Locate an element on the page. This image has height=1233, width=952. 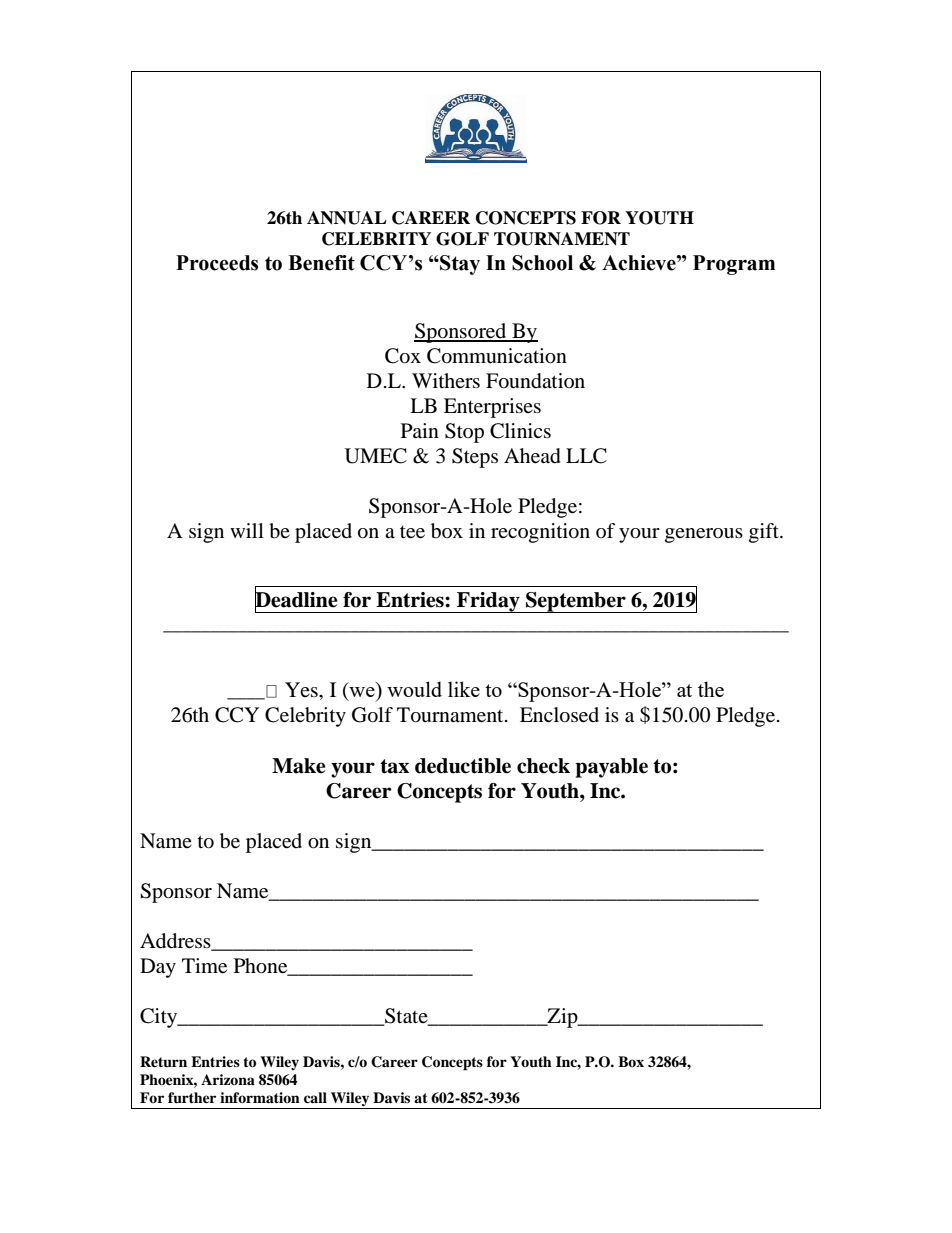
will is located at coordinates (247, 530).
